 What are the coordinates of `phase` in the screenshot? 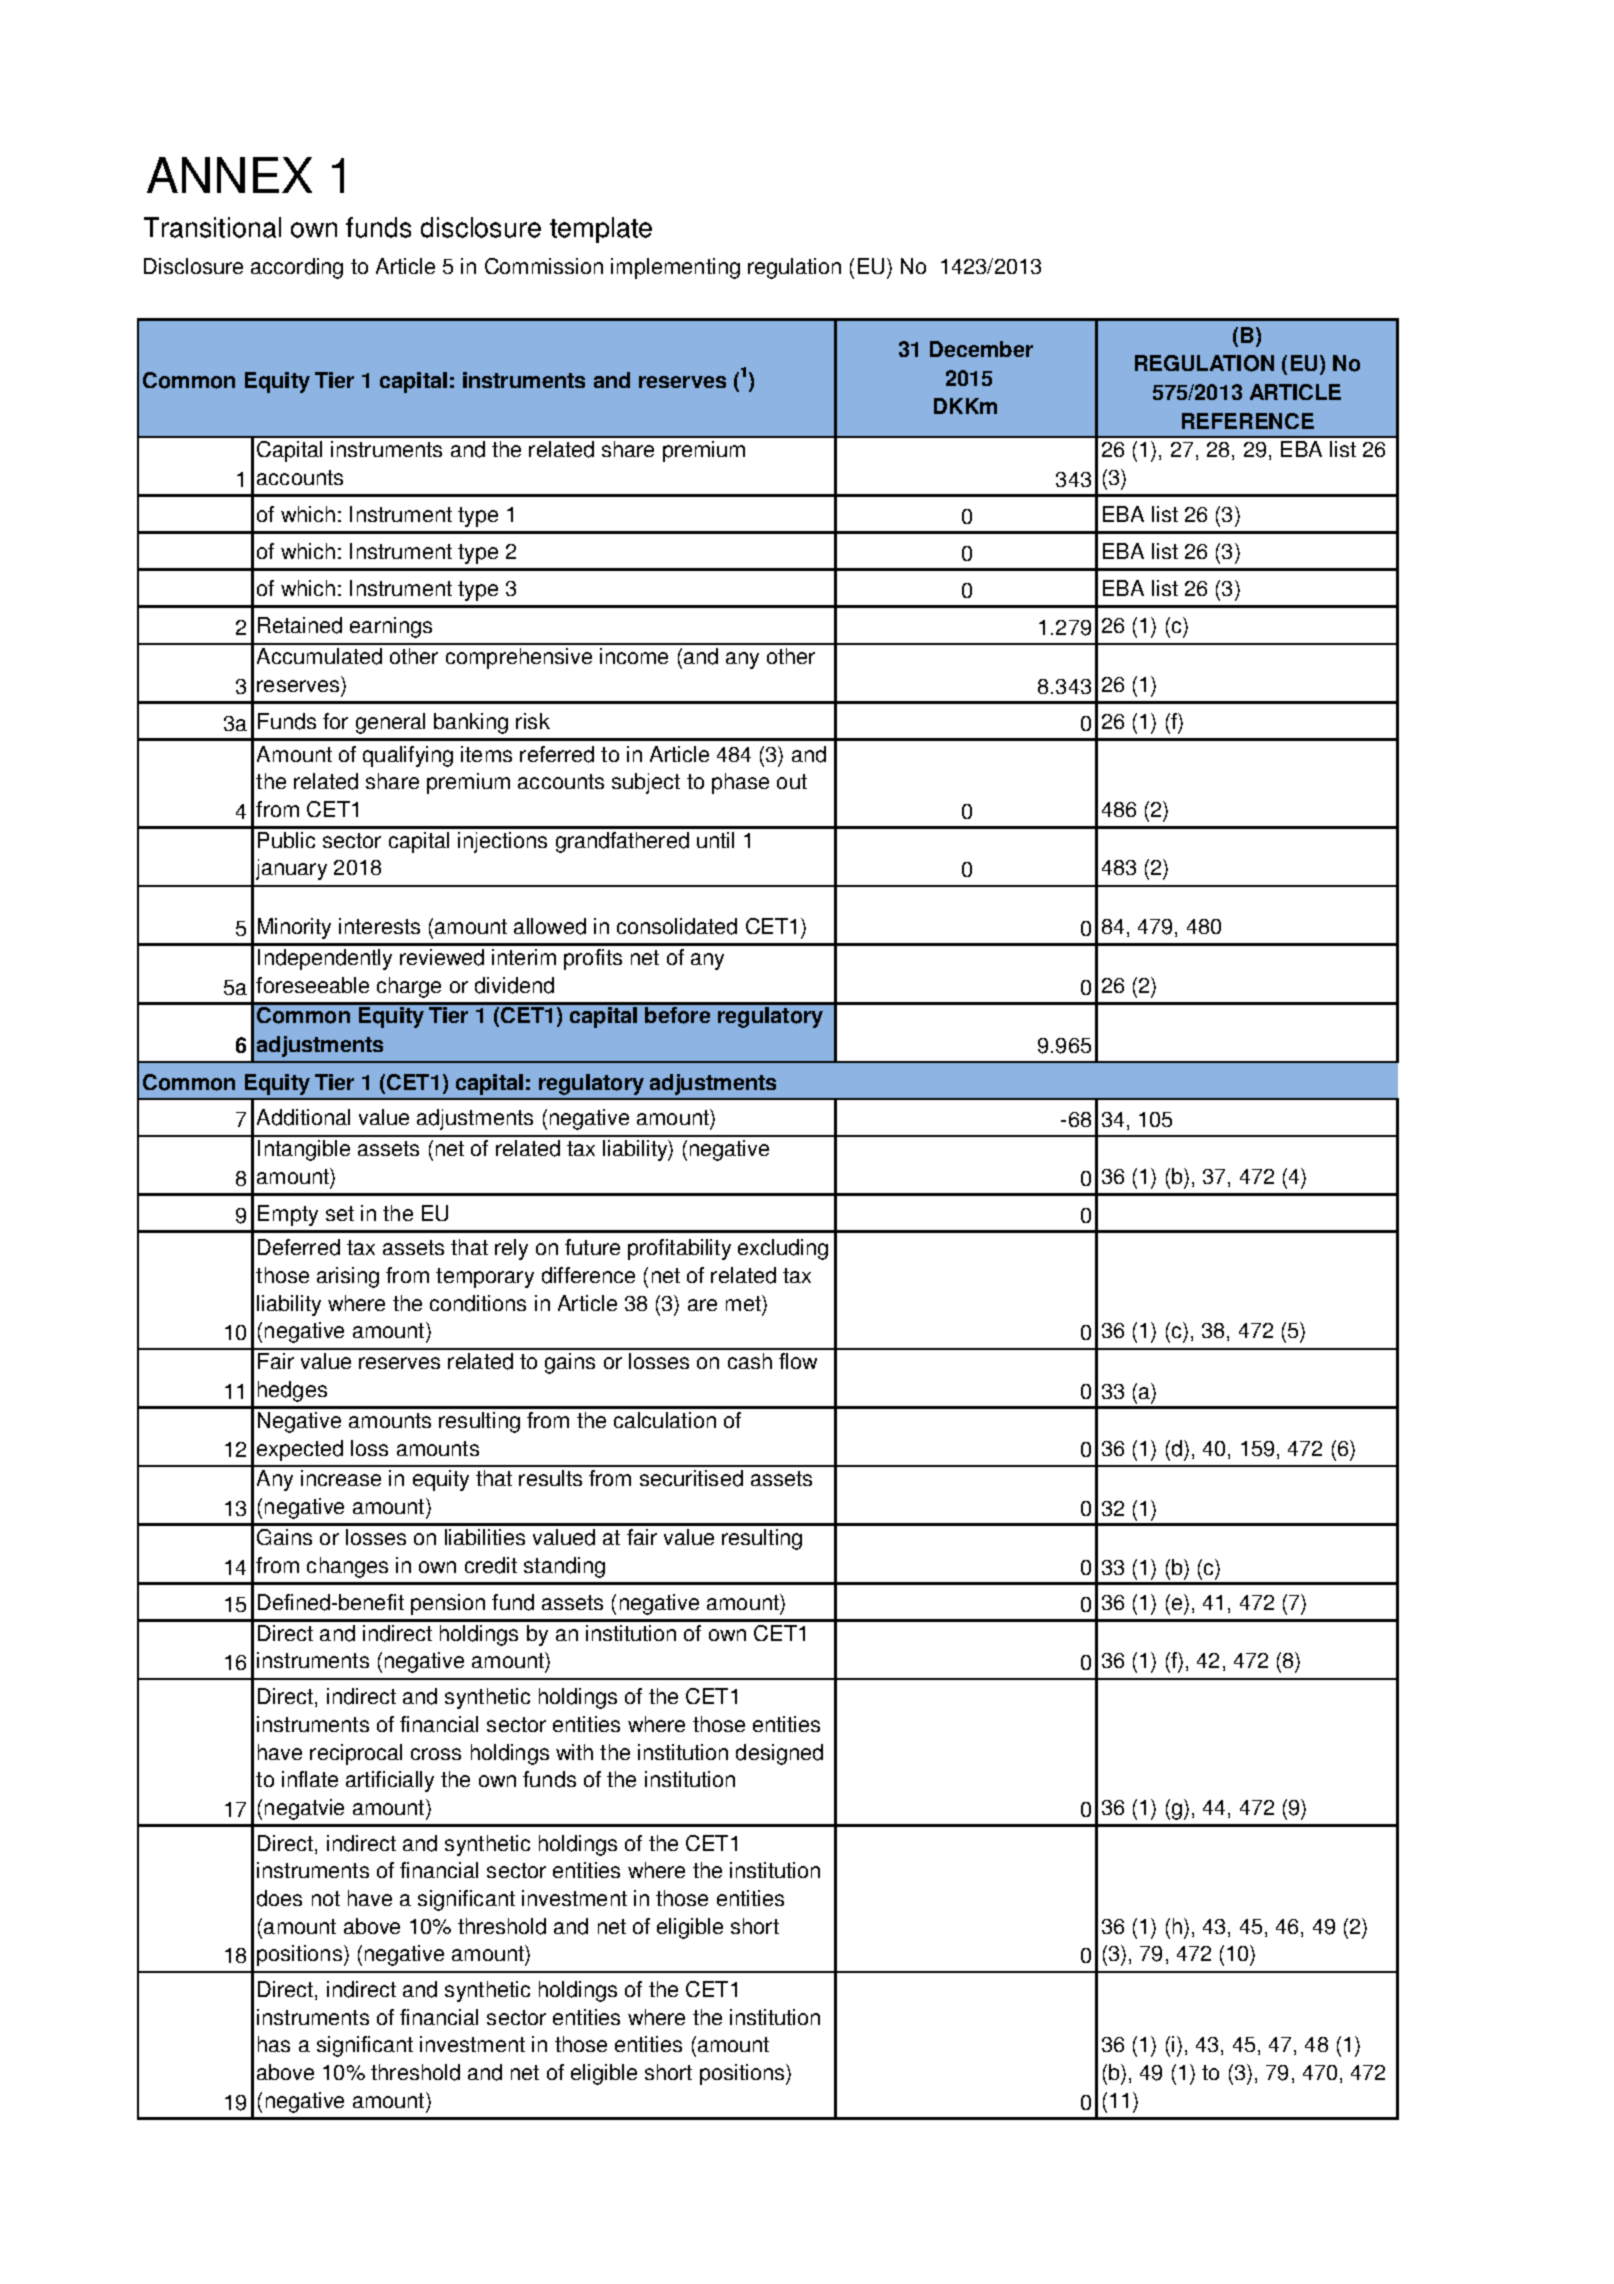 It's located at (740, 783).
